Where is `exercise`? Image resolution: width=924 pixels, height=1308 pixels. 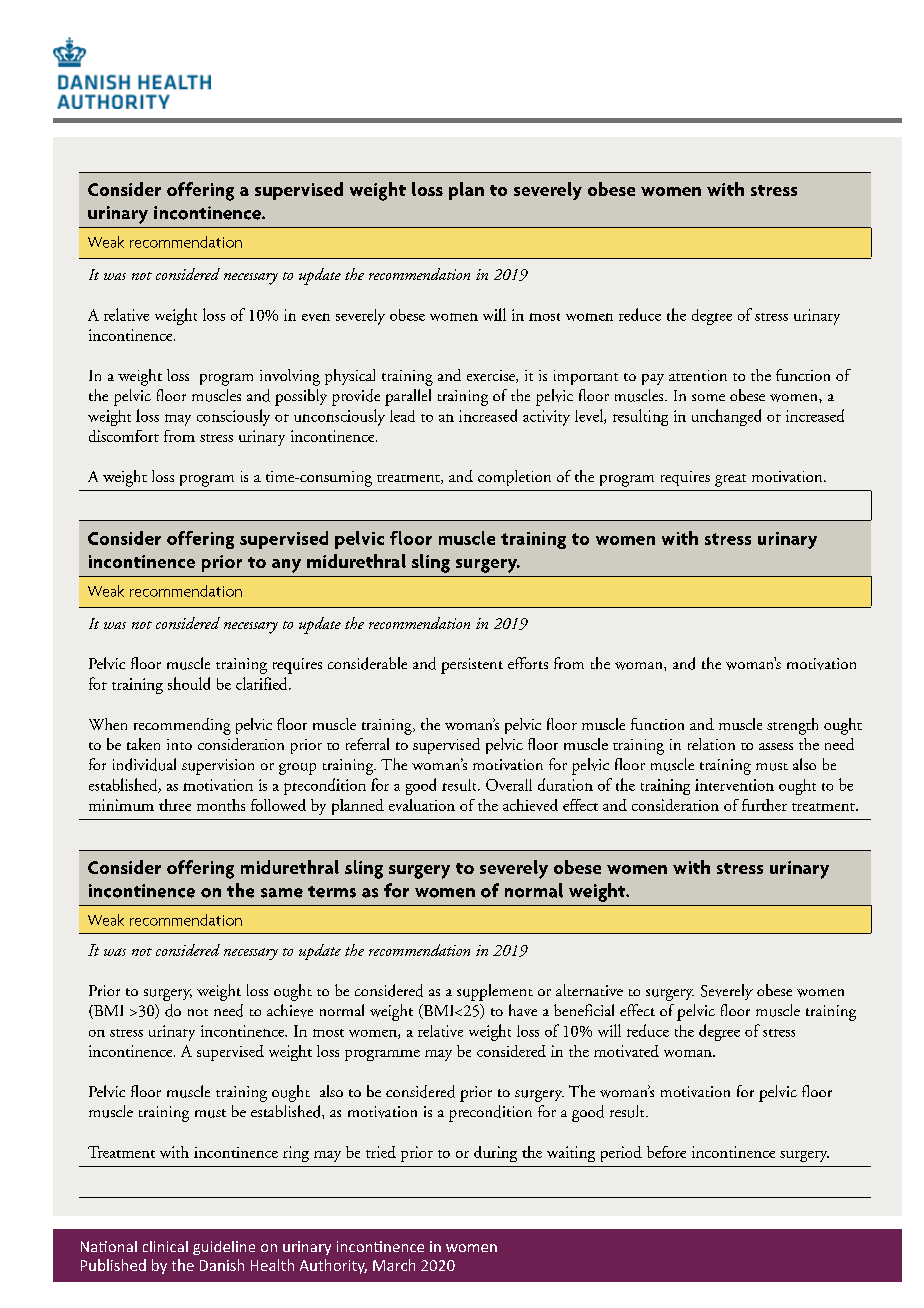 exercise is located at coordinates (492, 376).
